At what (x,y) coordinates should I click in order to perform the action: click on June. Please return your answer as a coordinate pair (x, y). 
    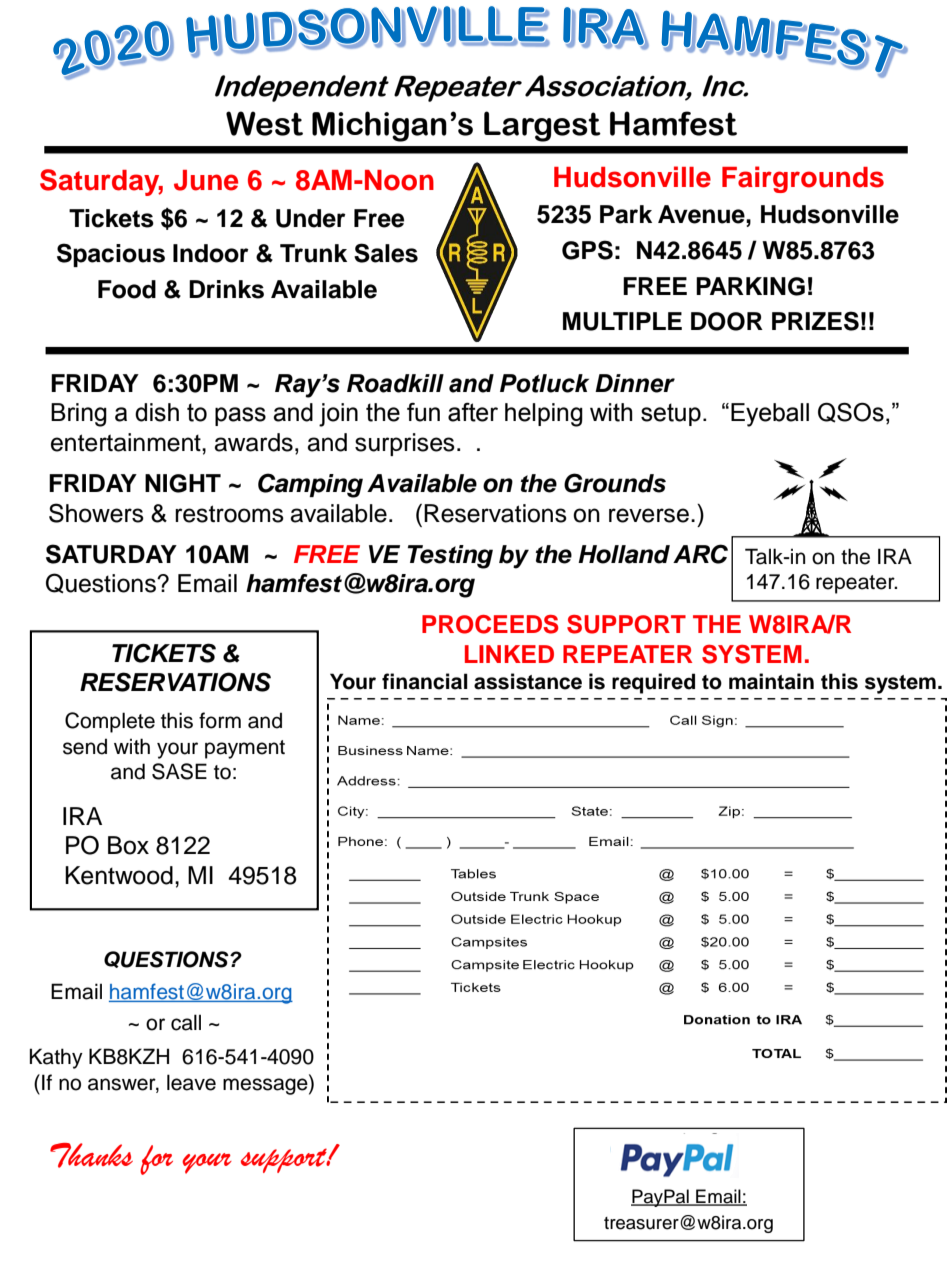
    Looking at the image, I should click on (206, 180).
